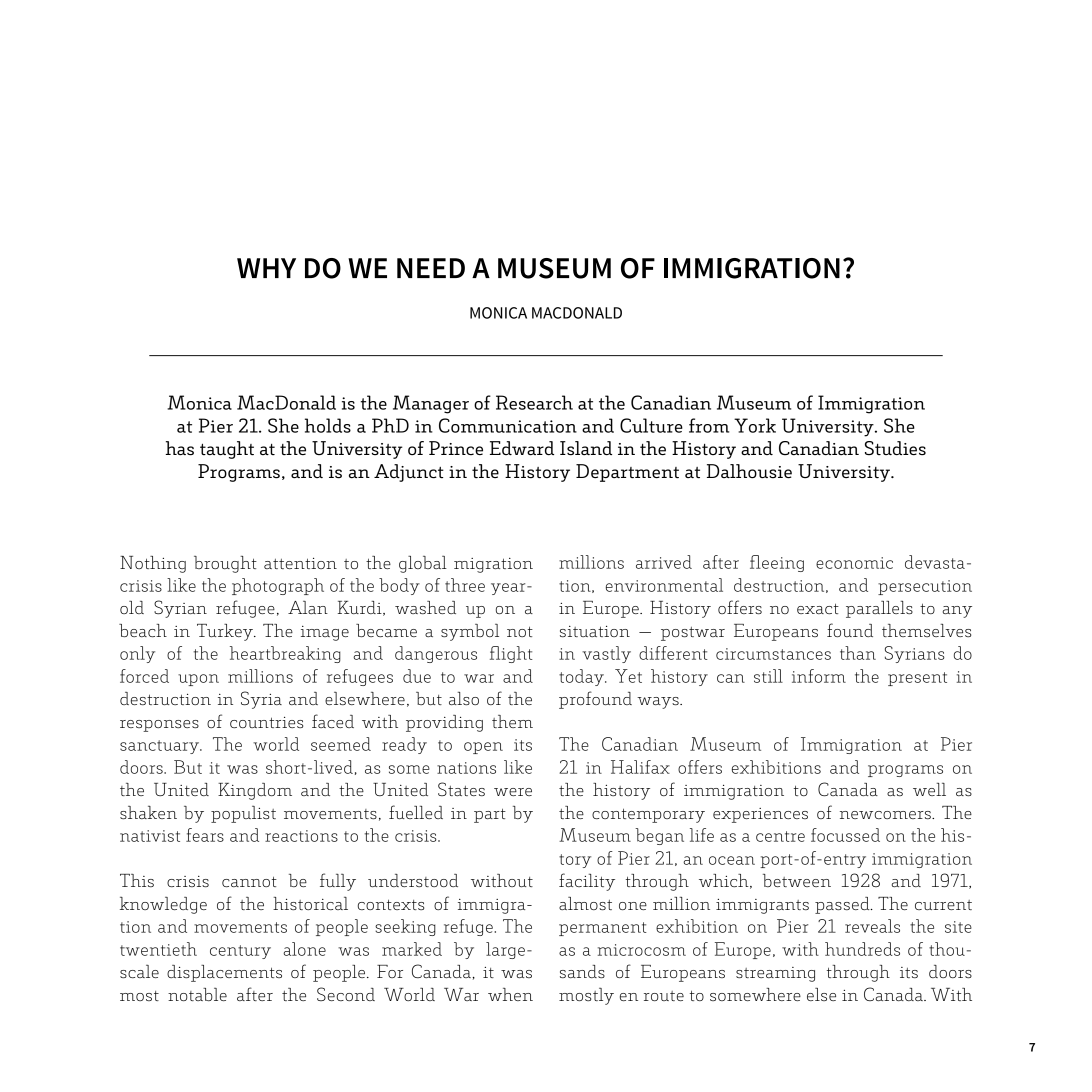 The height and width of the screenshot is (1092, 1092). I want to click on century, so click(240, 952).
